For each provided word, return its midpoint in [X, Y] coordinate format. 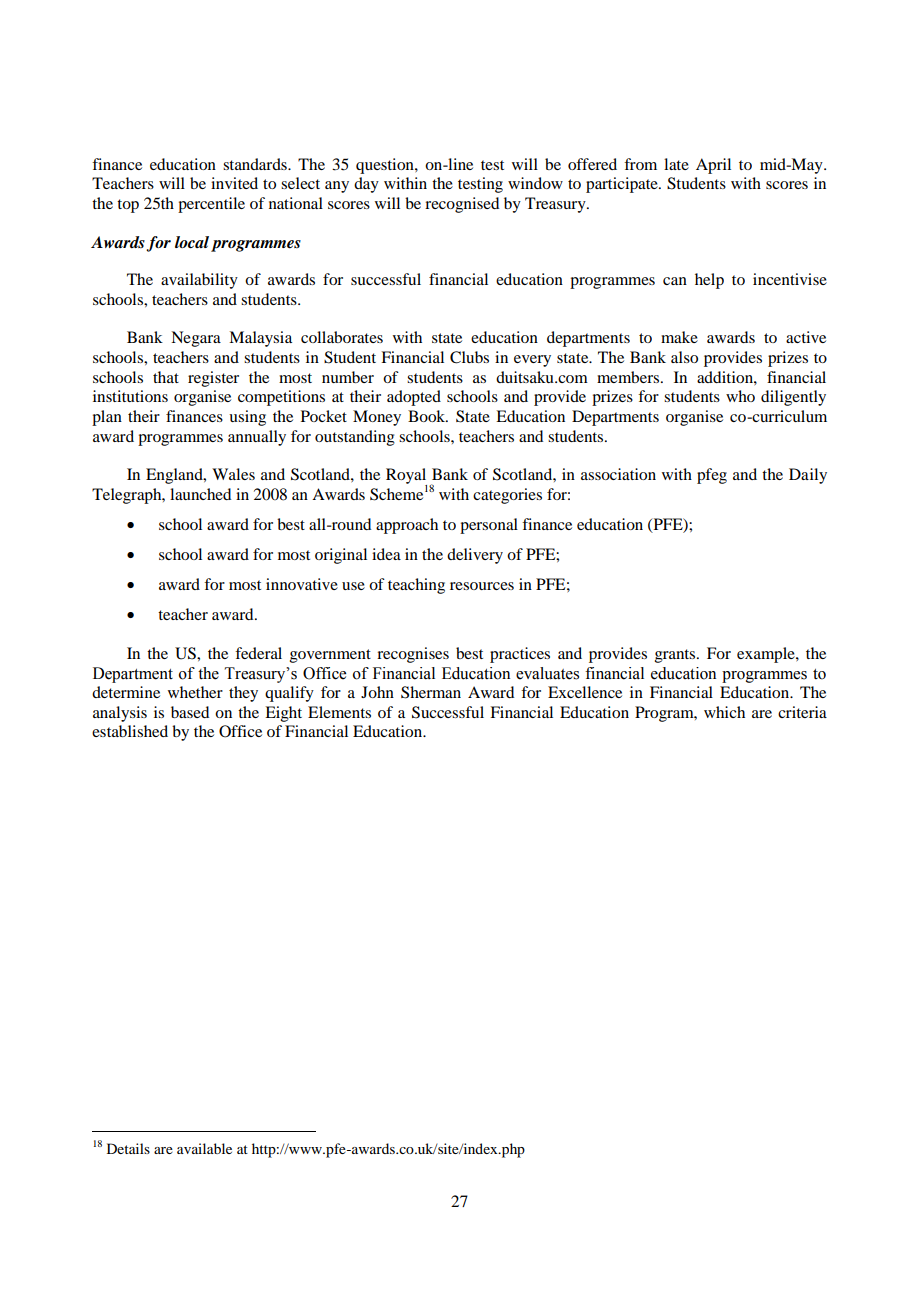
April [713, 166]
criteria [802, 712]
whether [195, 692]
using [247, 418]
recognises [413, 655]
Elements [339, 712]
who [740, 396]
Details [128, 1148]
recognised [462, 205]
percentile [211, 205]
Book [428, 416]
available [204, 1148]
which [724, 712]
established [130, 731]
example [767, 655]
